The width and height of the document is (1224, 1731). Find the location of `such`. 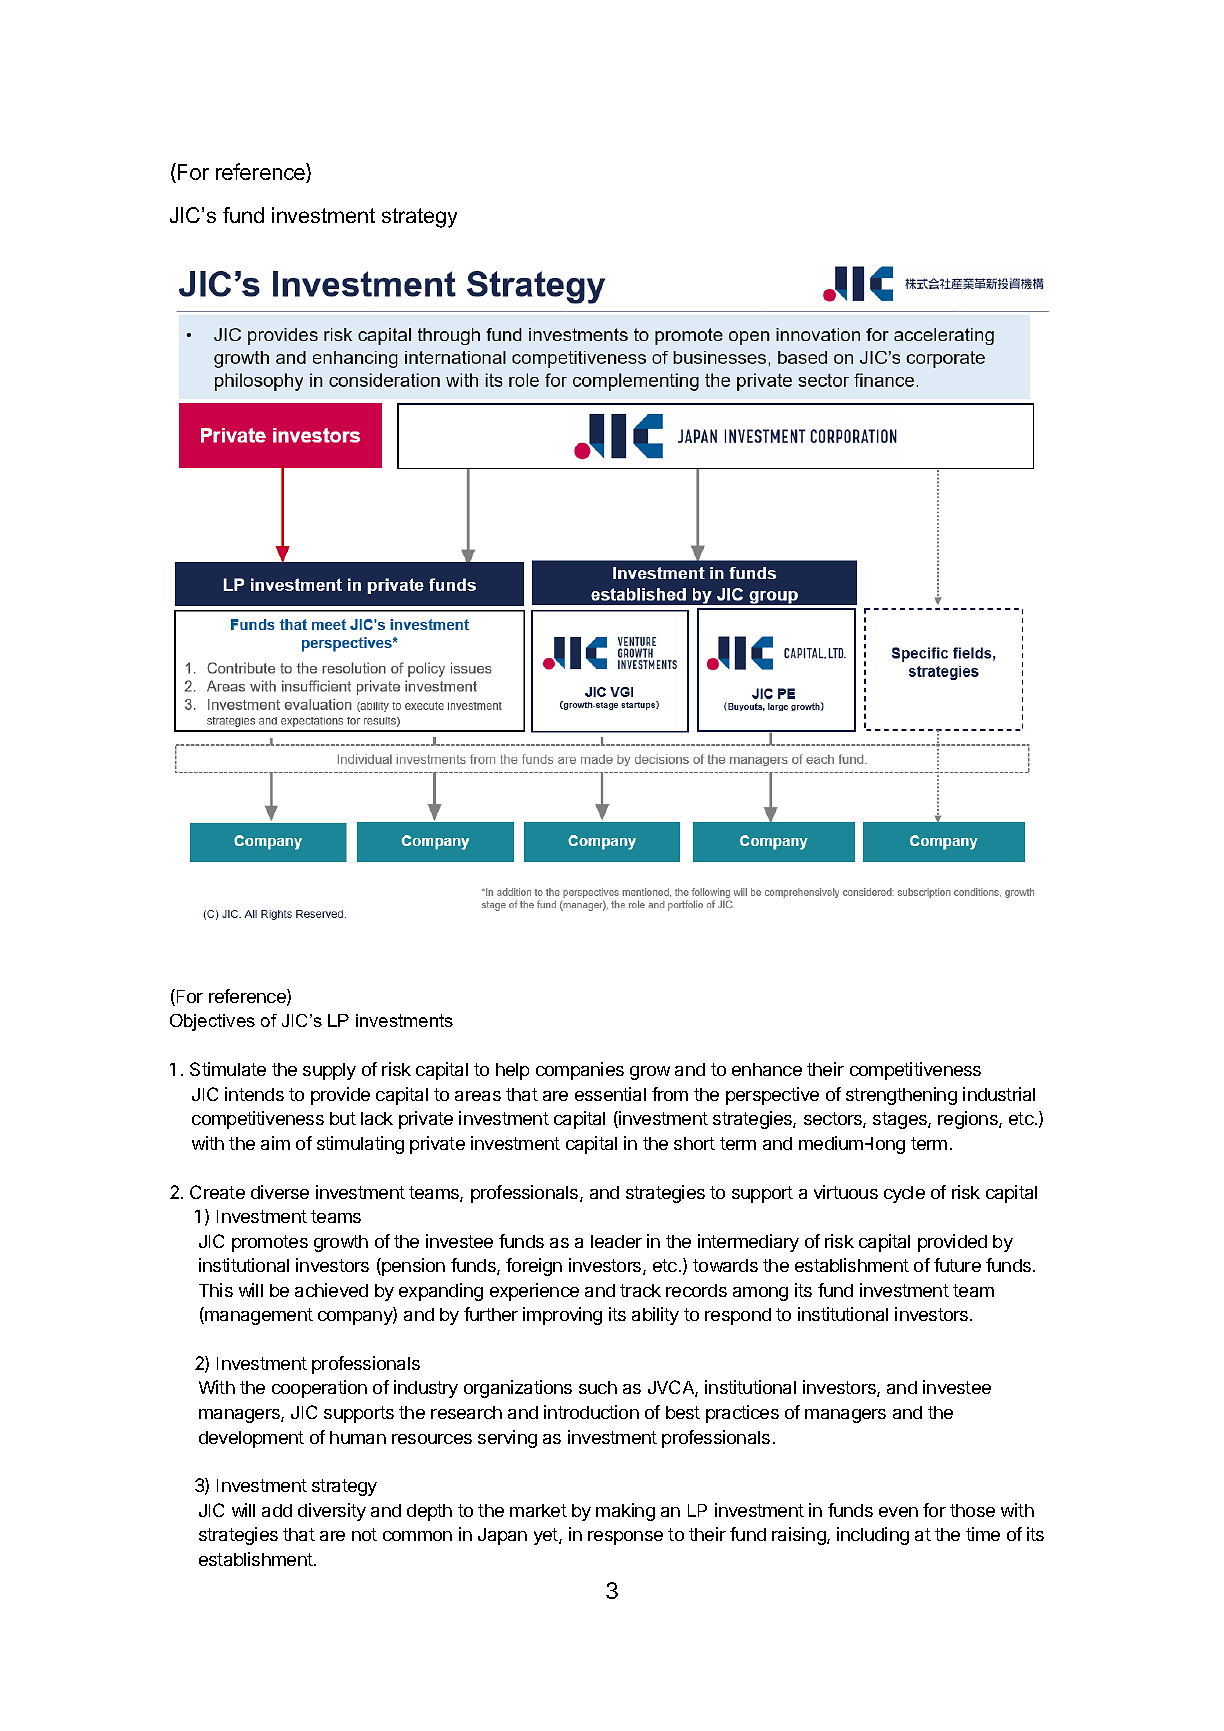

such is located at coordinates (598, 1387).
